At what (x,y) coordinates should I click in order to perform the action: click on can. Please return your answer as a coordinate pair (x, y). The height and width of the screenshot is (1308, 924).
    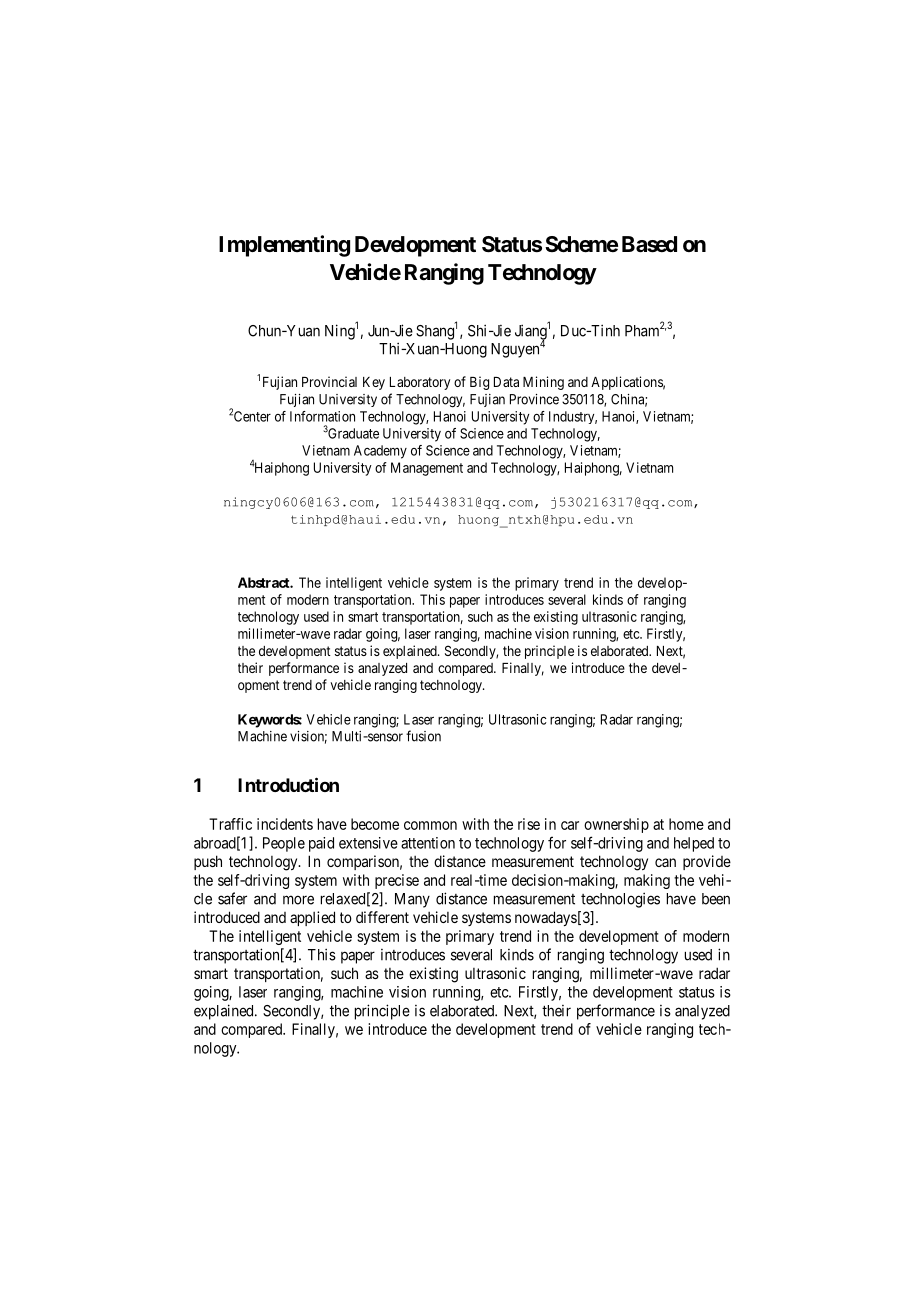
    Looking at the image, I should click on (665, 862).
